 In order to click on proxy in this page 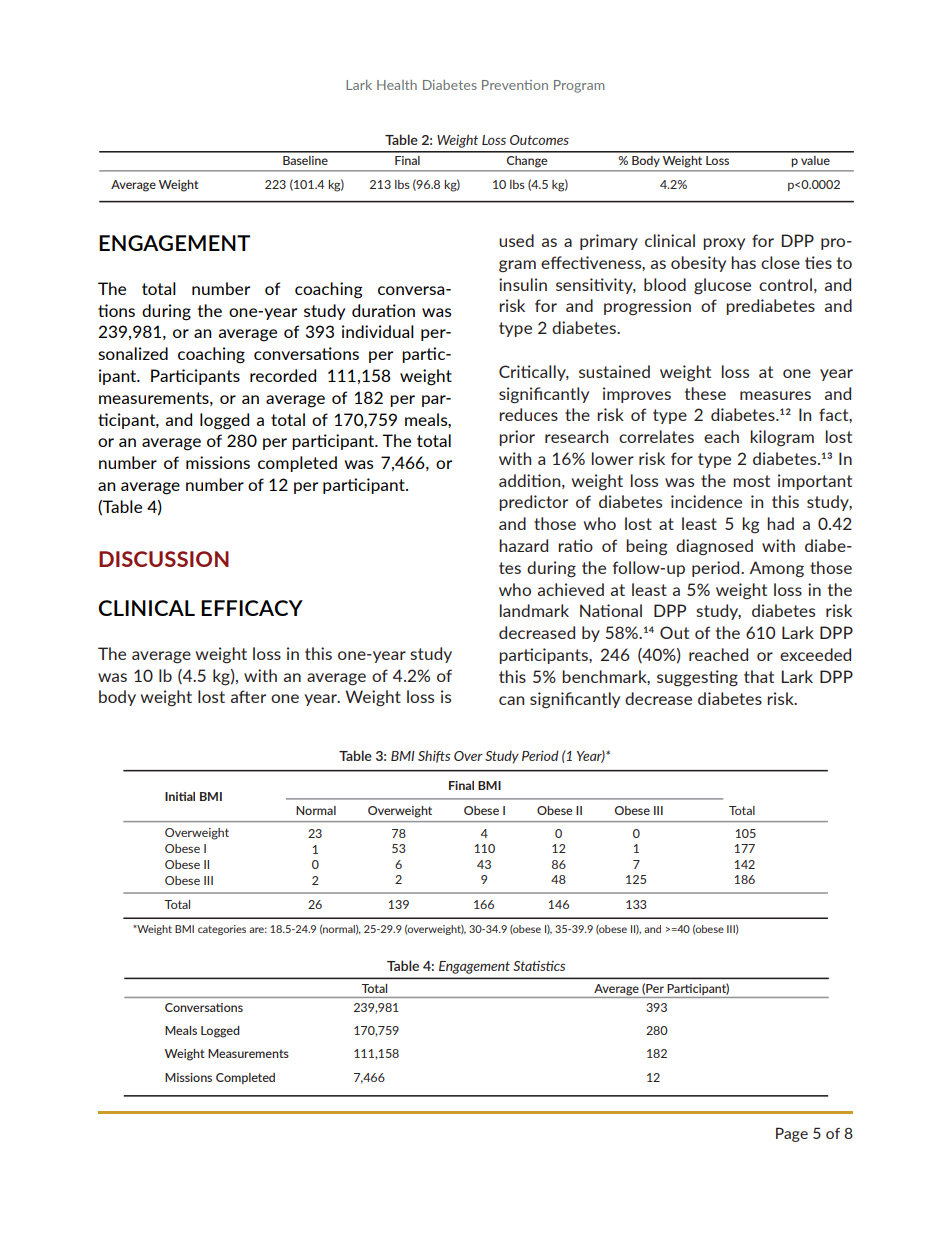, I will do `click(724, 244)`.
